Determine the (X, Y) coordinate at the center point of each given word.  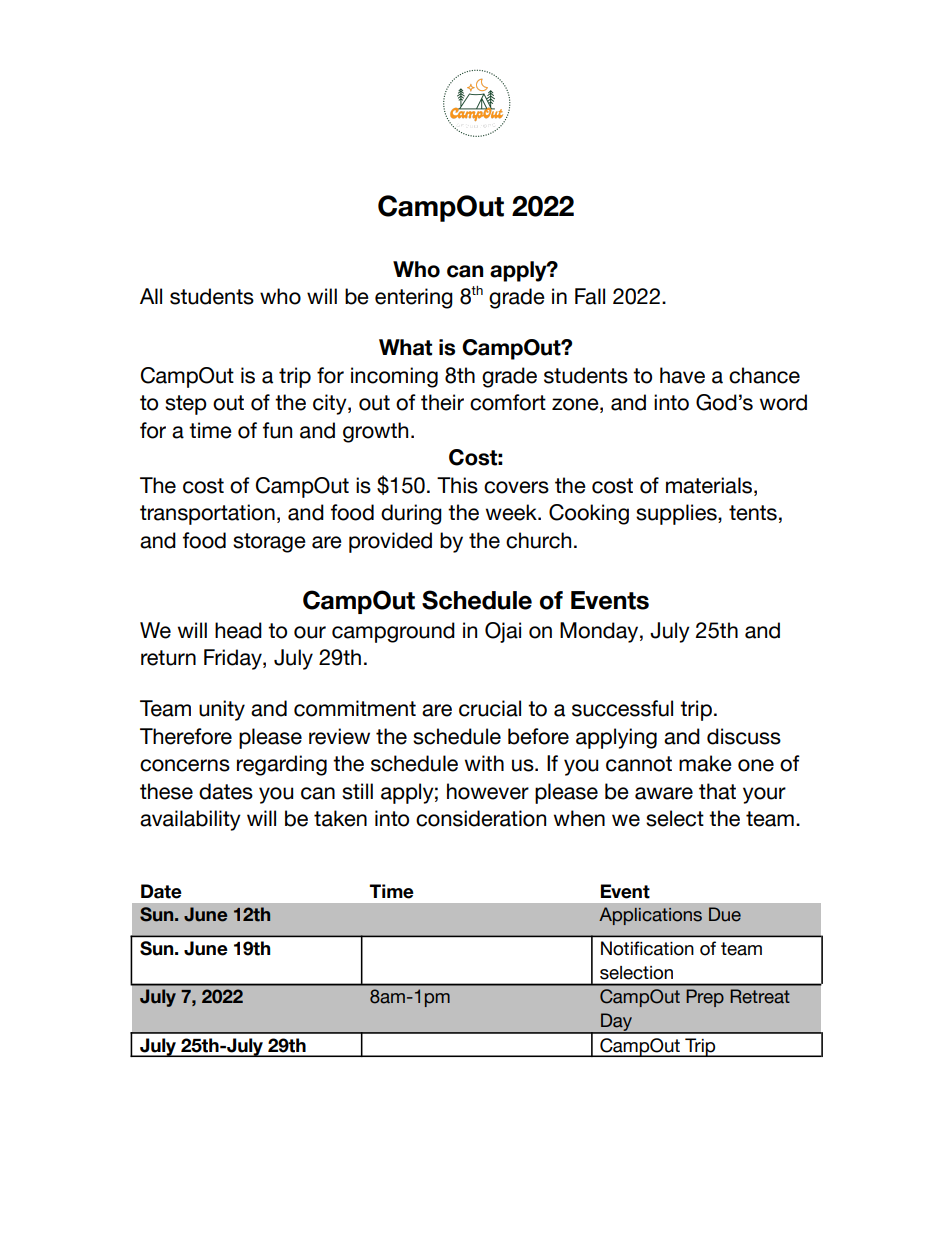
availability (190, 820)
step (186, 405)
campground (393, 632)
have (682, 375)
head (238, 630)
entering (414, 298)
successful (622, 708)
